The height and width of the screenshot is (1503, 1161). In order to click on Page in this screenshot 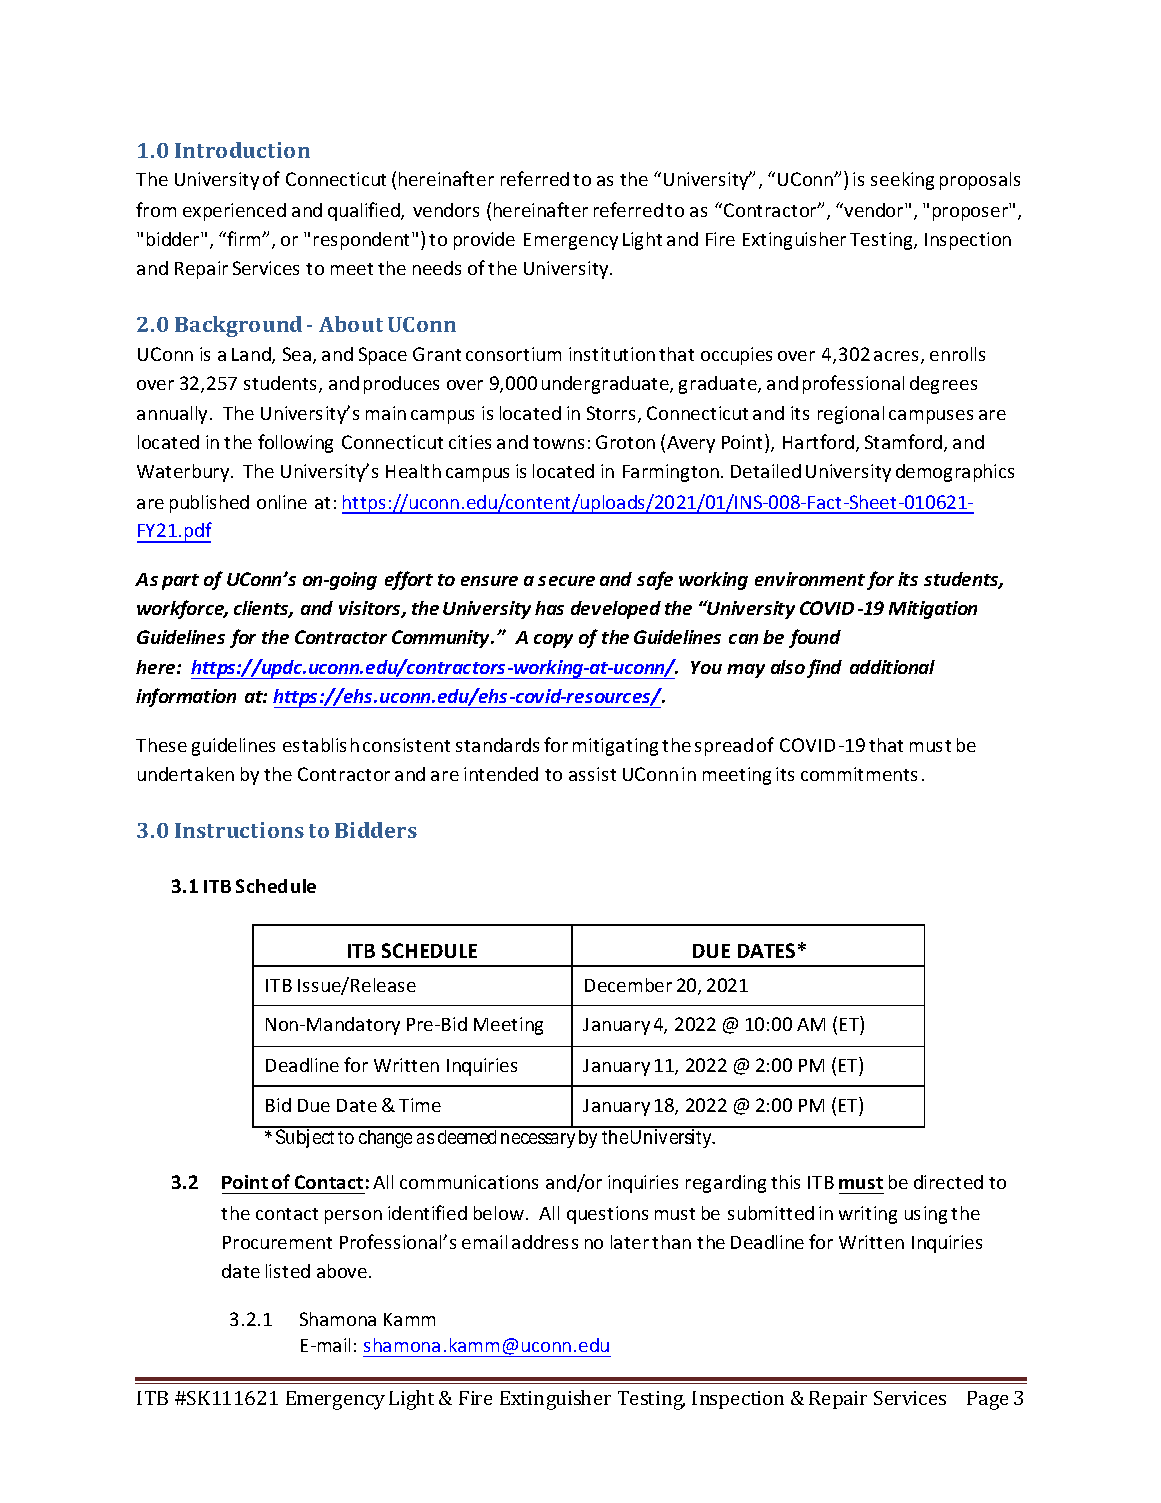, I will do `click(987, 1400)`.
